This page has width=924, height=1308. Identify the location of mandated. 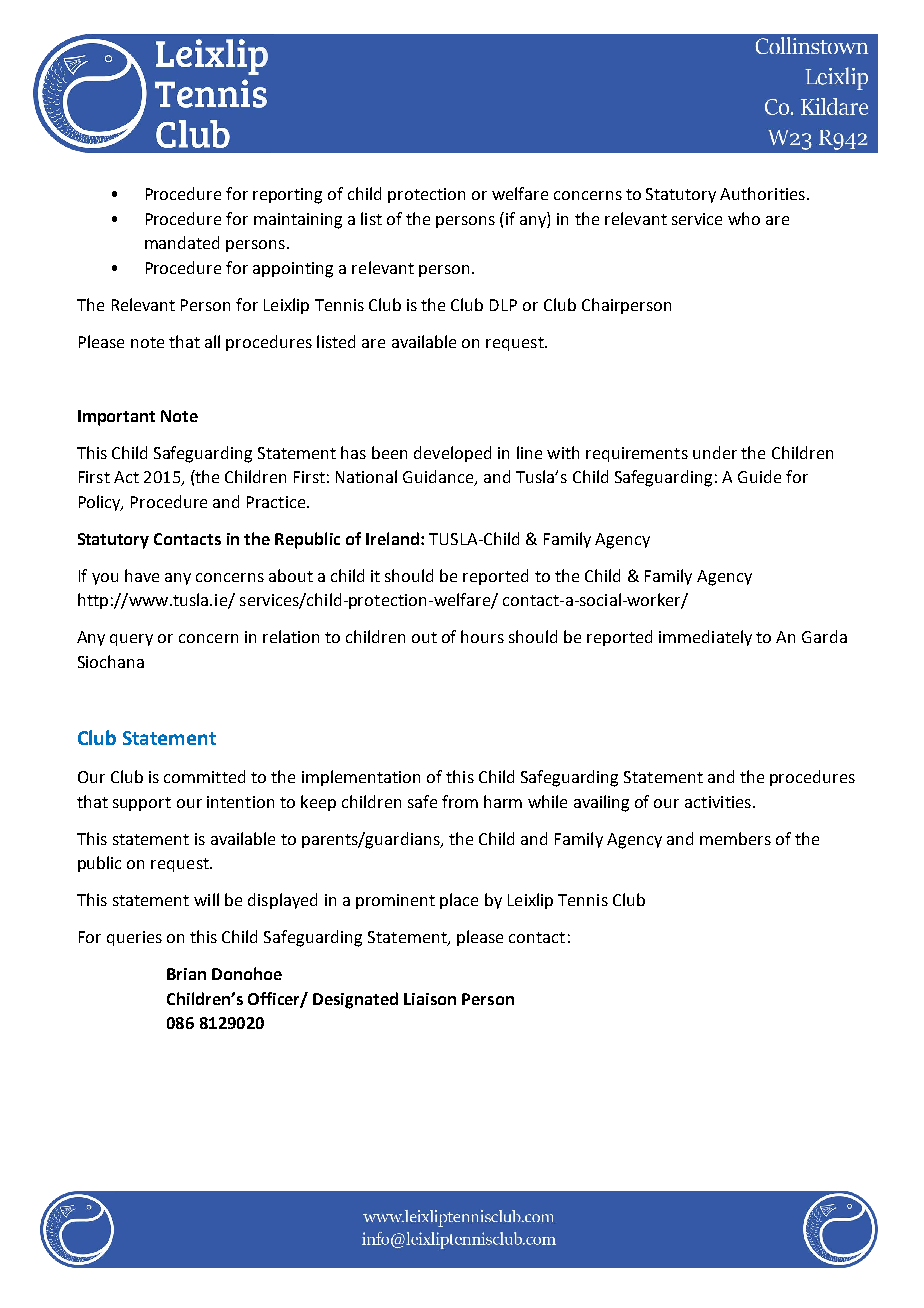
(182, 242).
